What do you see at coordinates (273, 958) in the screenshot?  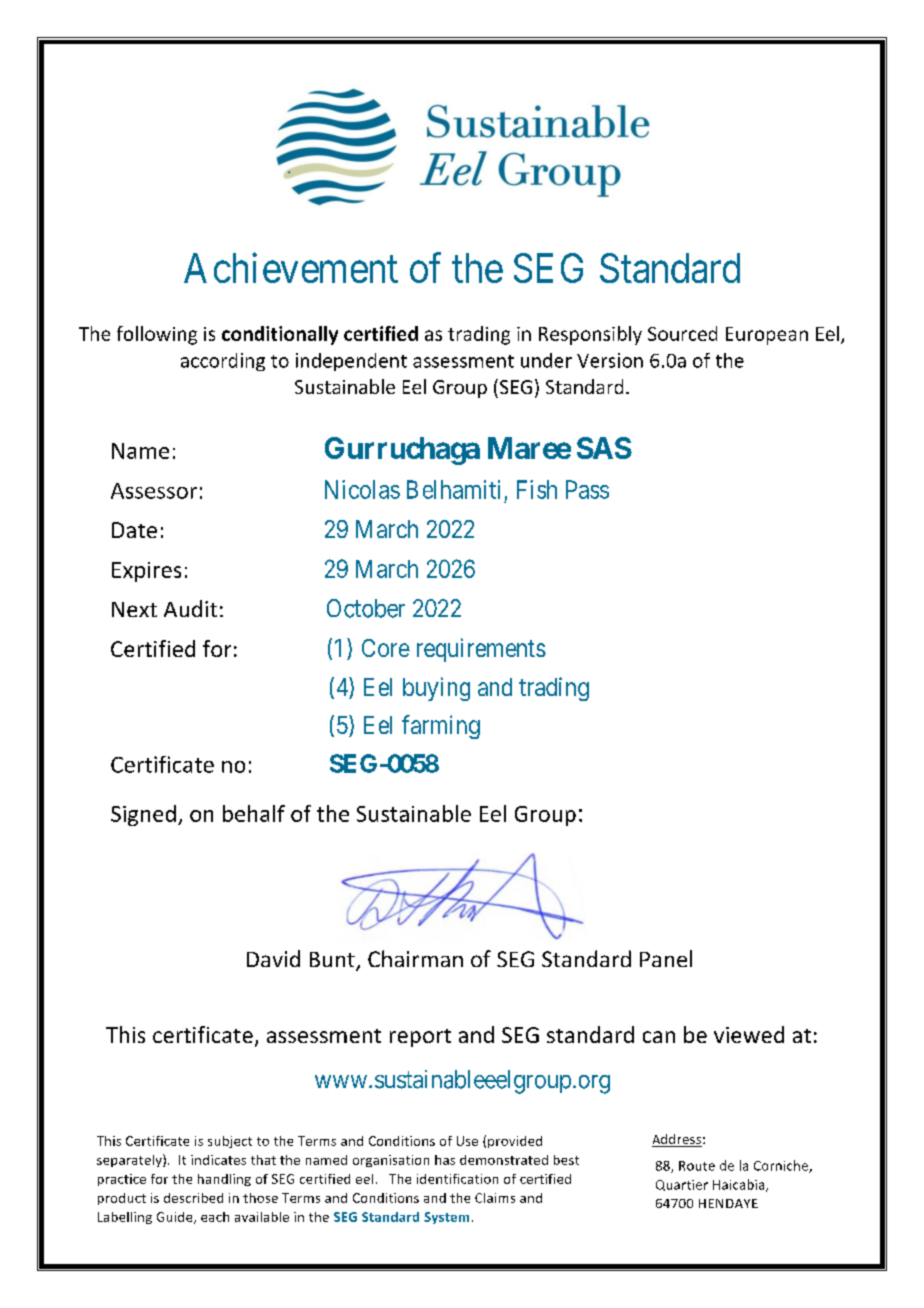 I see `David` at bounding box center [273, 958].
